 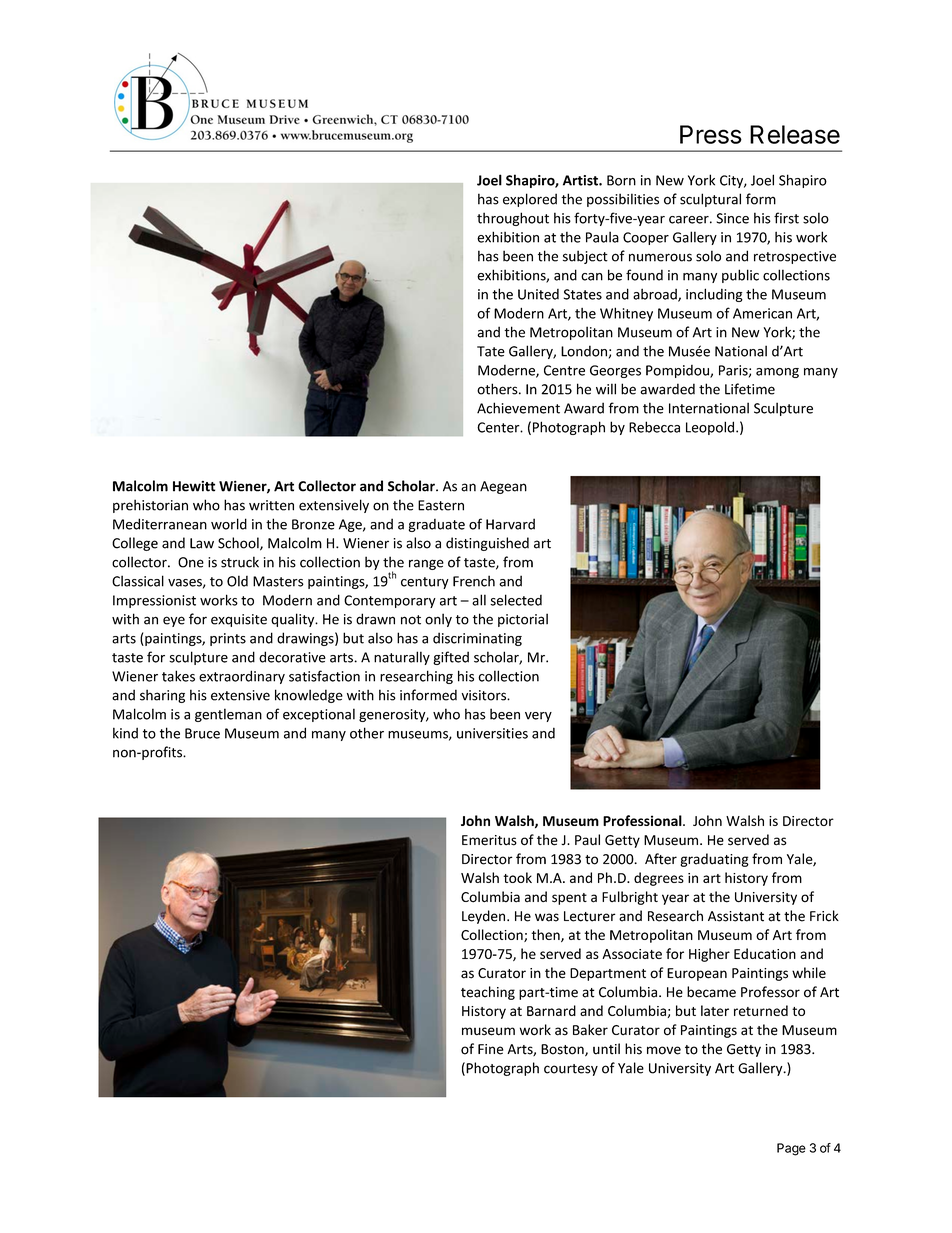 What do you see at coordinates (530, 200) in the screenshot?
I see `explored` at bounding box center [530, 200].
